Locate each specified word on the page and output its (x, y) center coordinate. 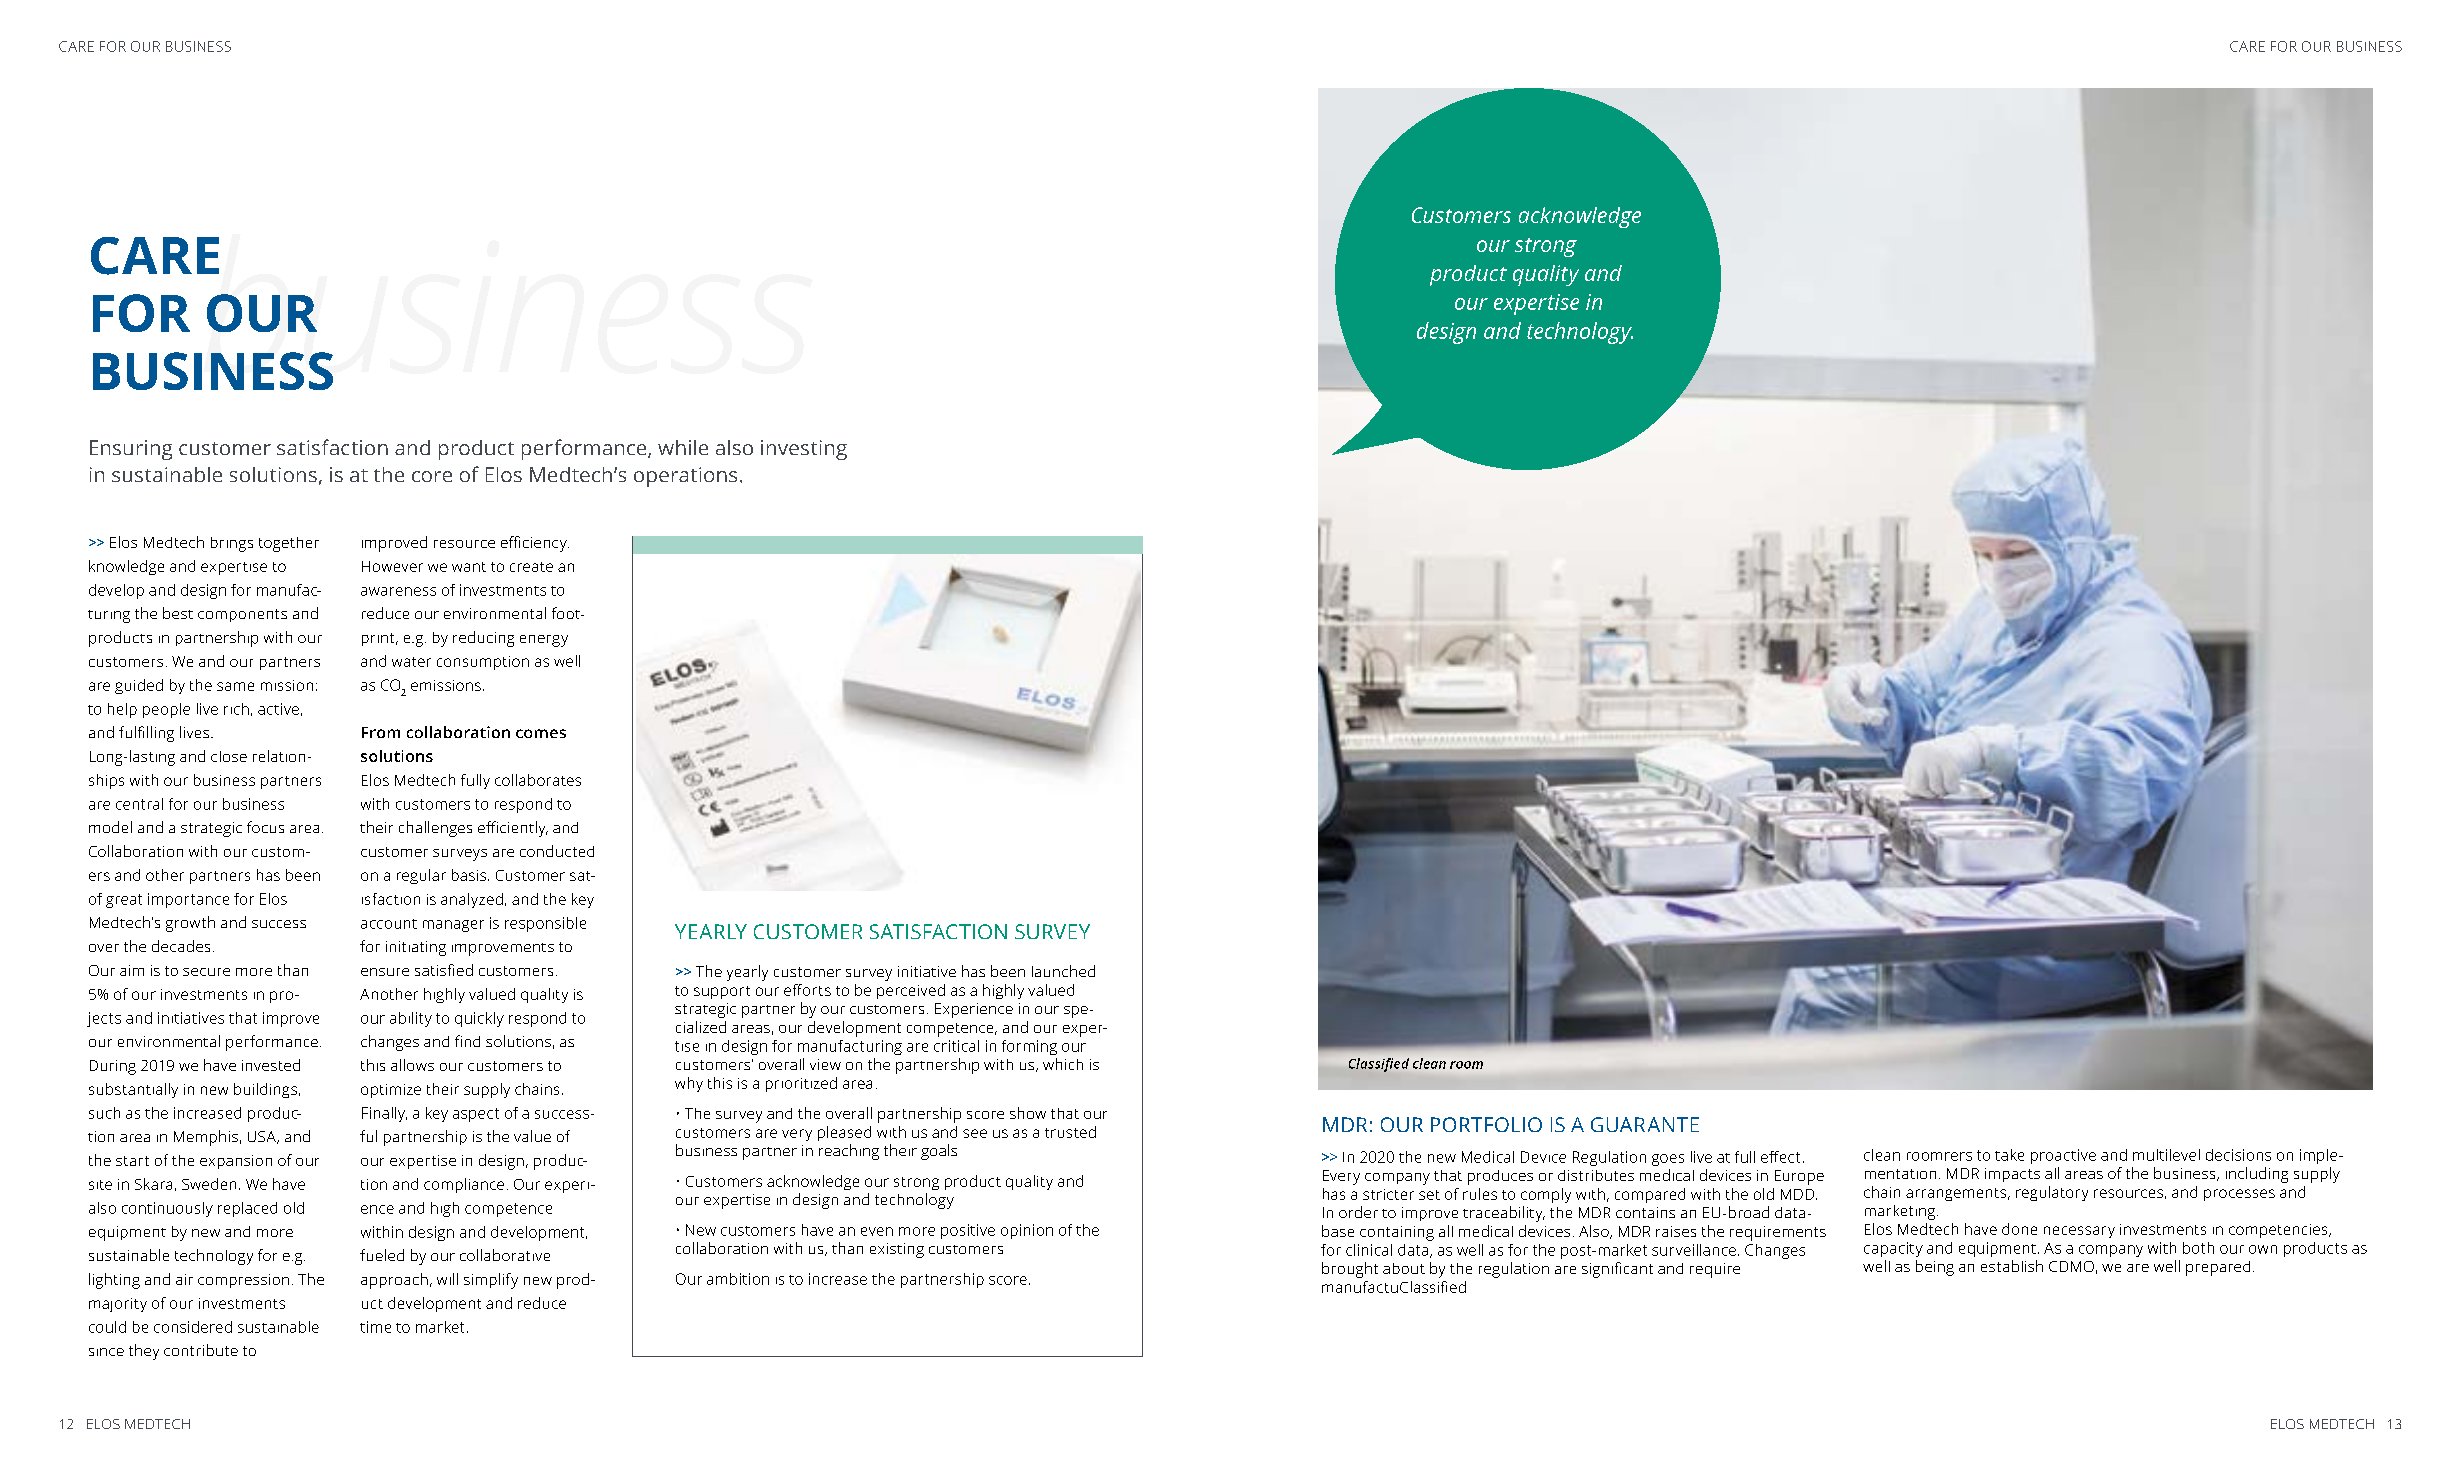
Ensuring (131, 450)
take (2009, 1155)
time (375, 1327)
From (381, 732)
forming (1029, 1047)
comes (541, 733)
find (467, 1041)
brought (1350, 1270)
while (683, 447)
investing (804, 450)
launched (1063, 971)
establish (2012, 1266)
